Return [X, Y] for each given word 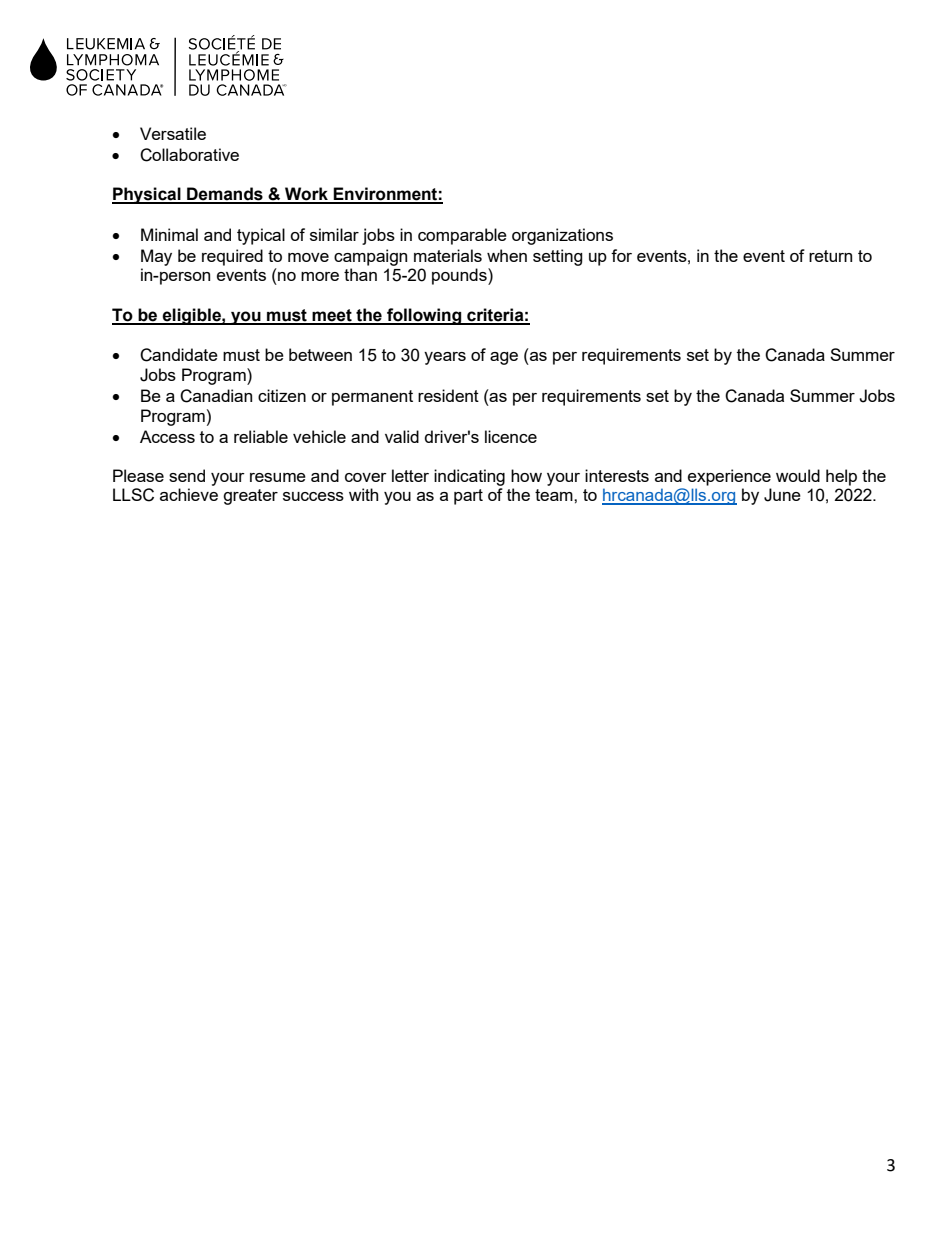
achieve [189, 494]
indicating [469, 477]
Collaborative [189, 155]
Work [306, 195]
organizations [562, 236]
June [782, 495]
